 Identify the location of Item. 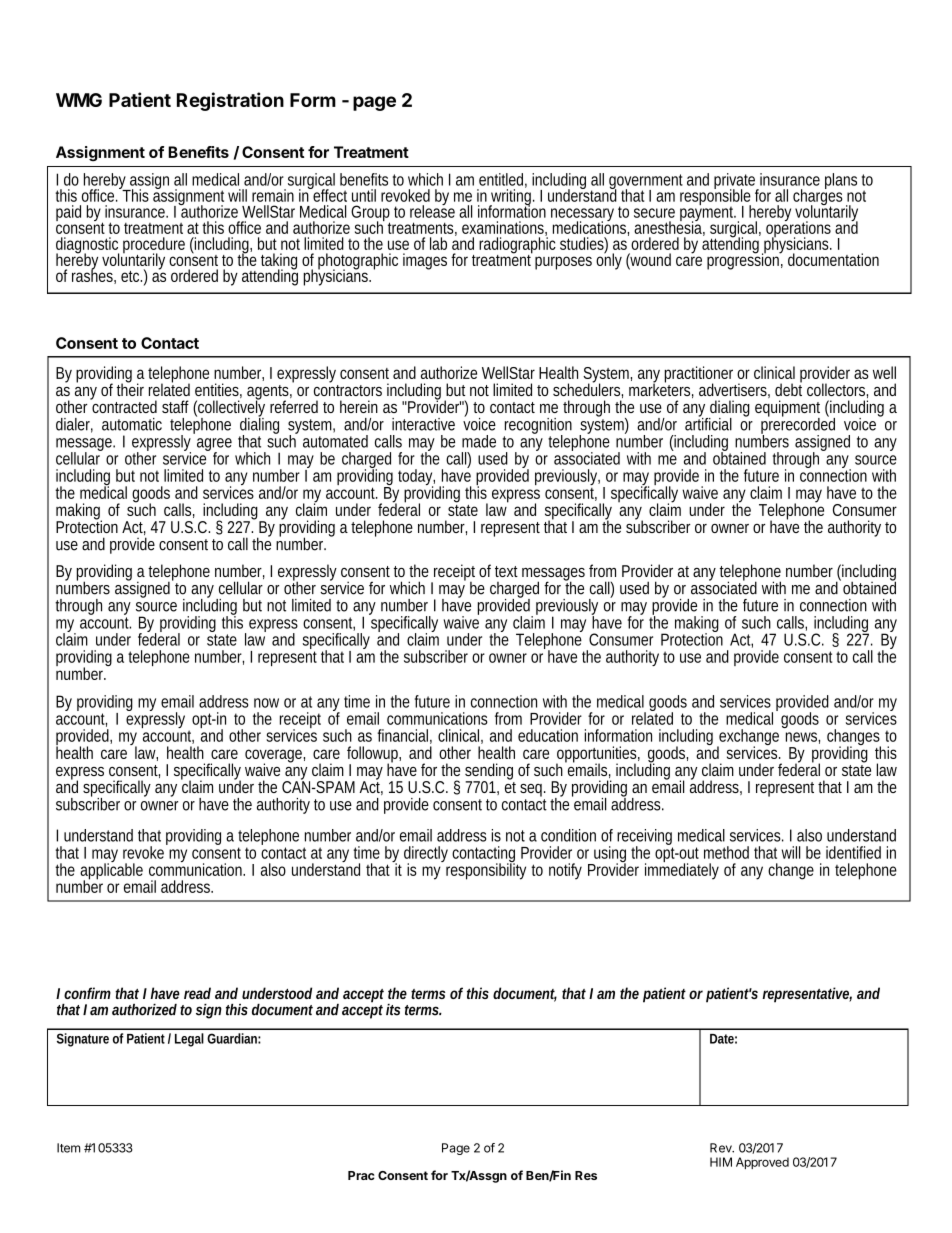
(68, 1148).
